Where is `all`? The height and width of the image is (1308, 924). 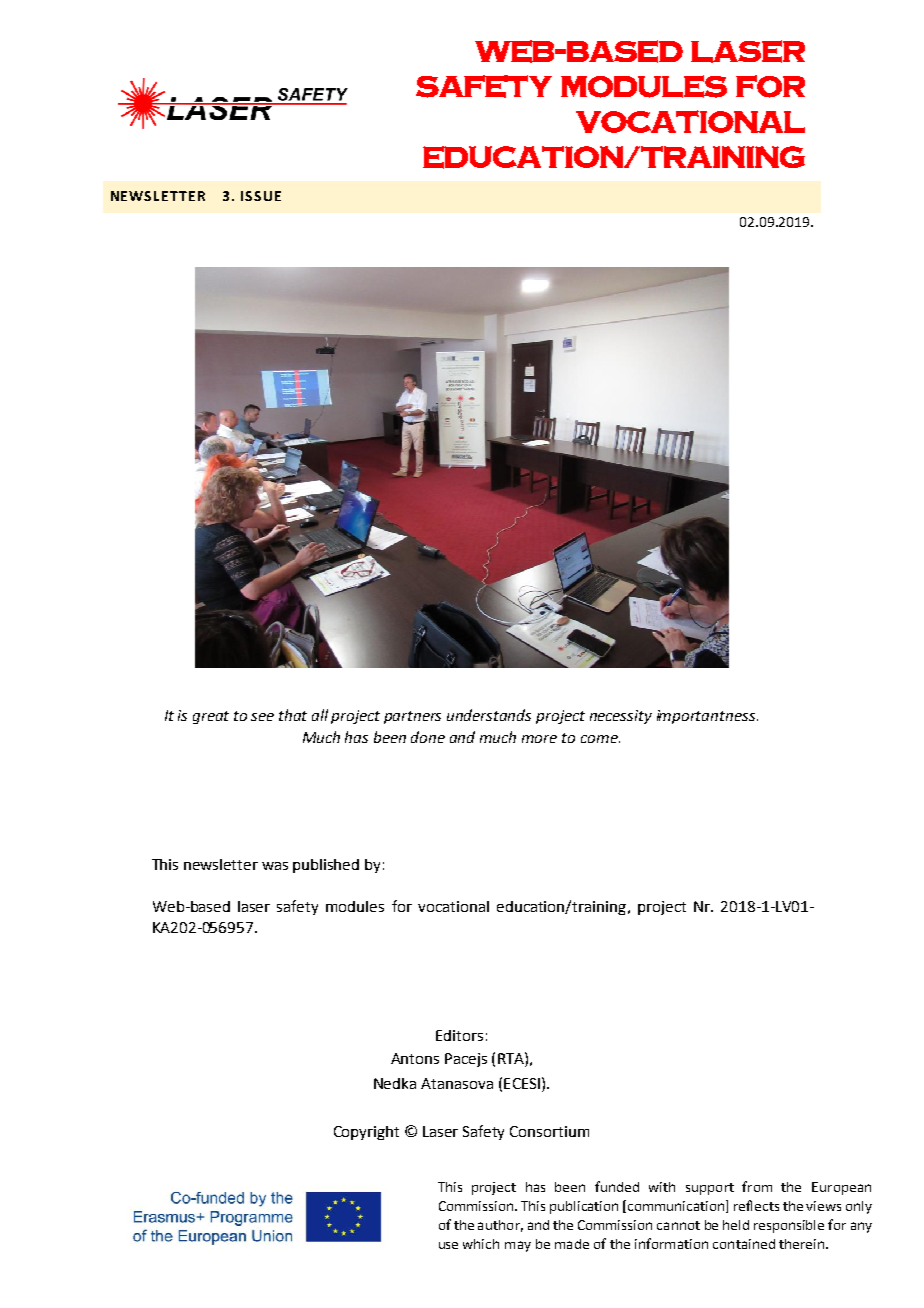
all is located at coordinates (320, 715).
